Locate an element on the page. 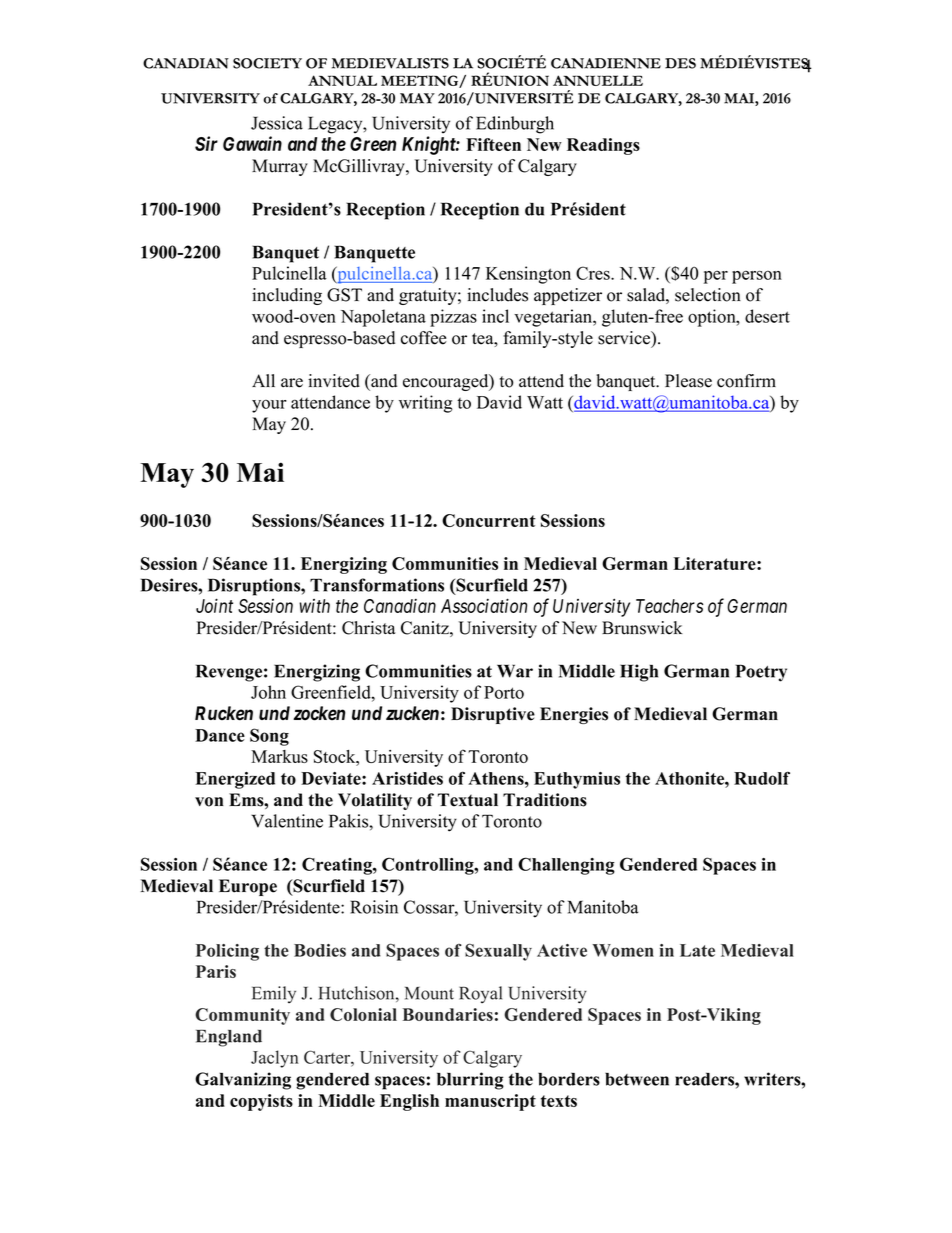  between is located at coordinates (637, 1079).
